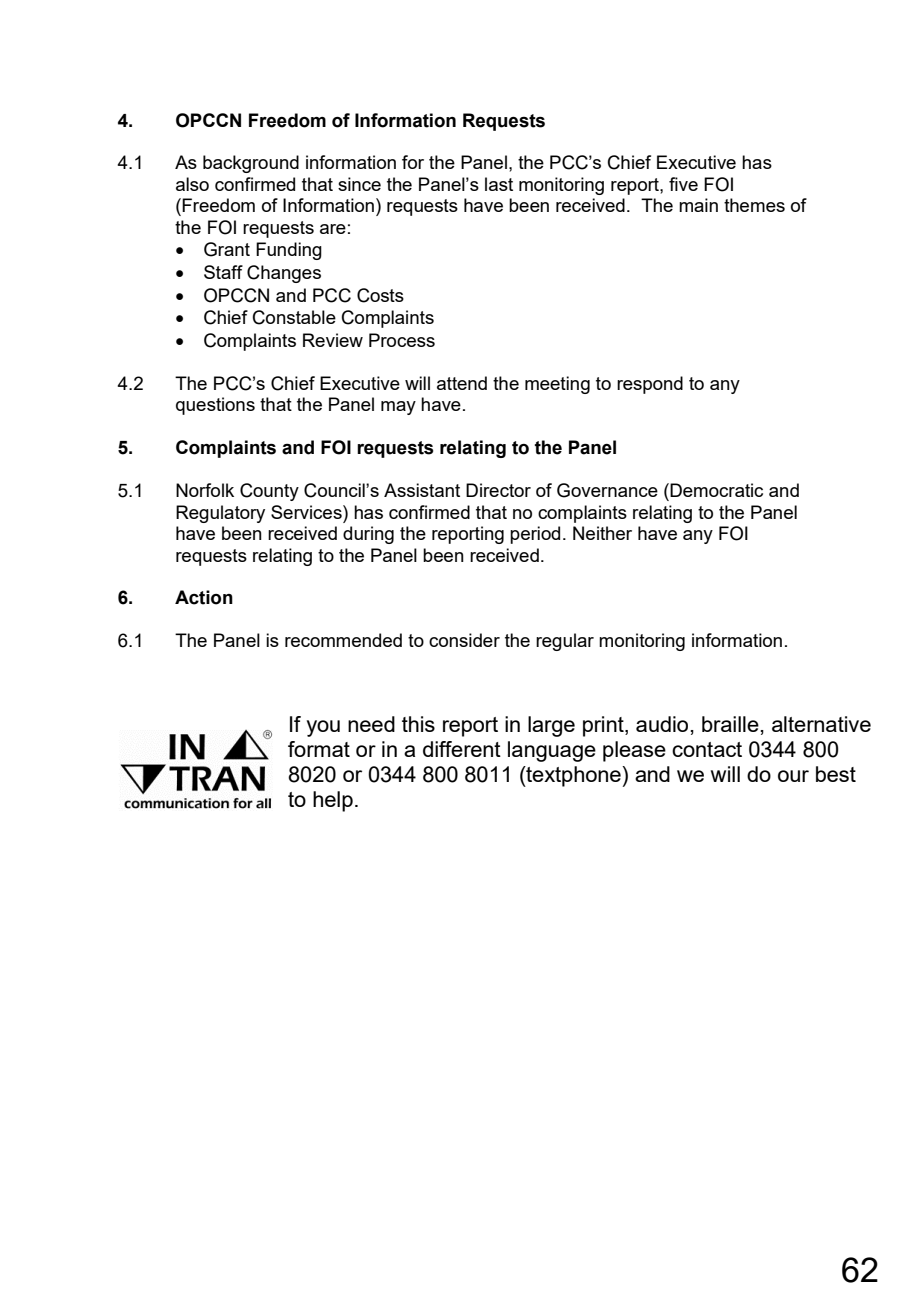  What do you see at coordinates (754, 205) in the page?
I see `themes` at bounding box center [754, 205].
